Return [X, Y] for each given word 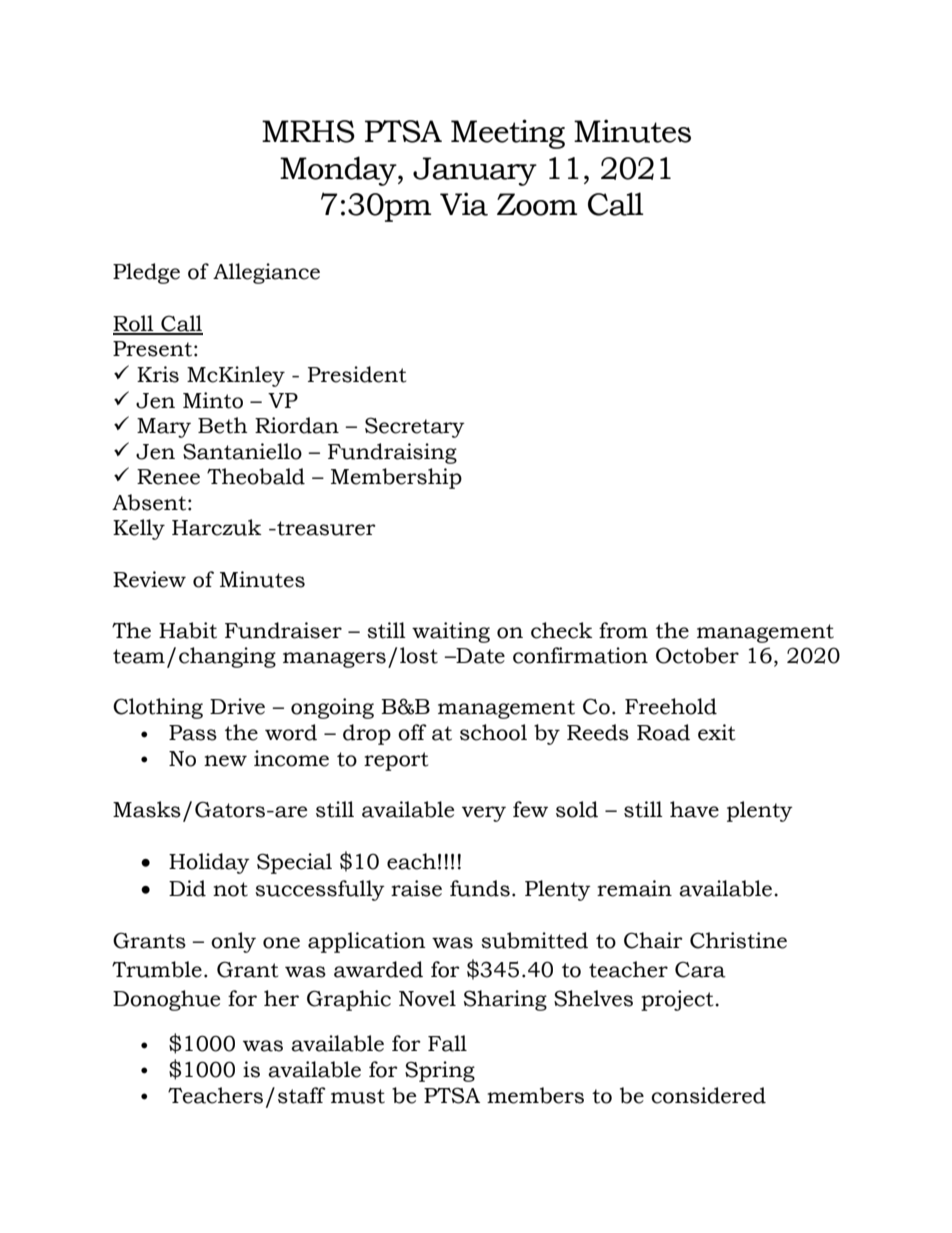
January [475, 171]
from [623, 630]
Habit [188, 630]
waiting [451, 632]
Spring [440, 1071]
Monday [339, 171]
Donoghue [166, 1000]
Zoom [537, 204]
